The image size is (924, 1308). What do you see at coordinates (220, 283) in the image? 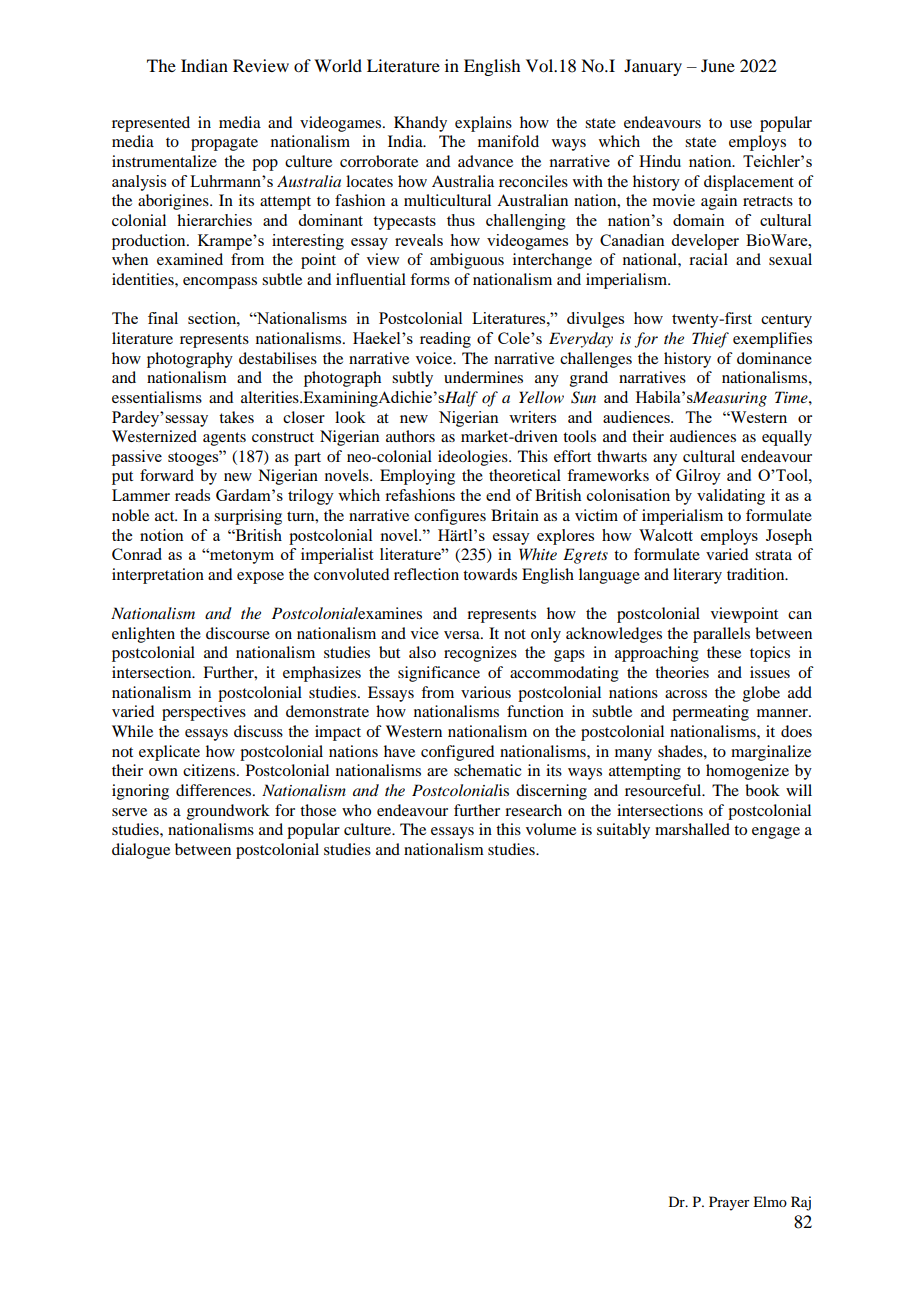
I see `encompass` at bounding box center [220, 283].
